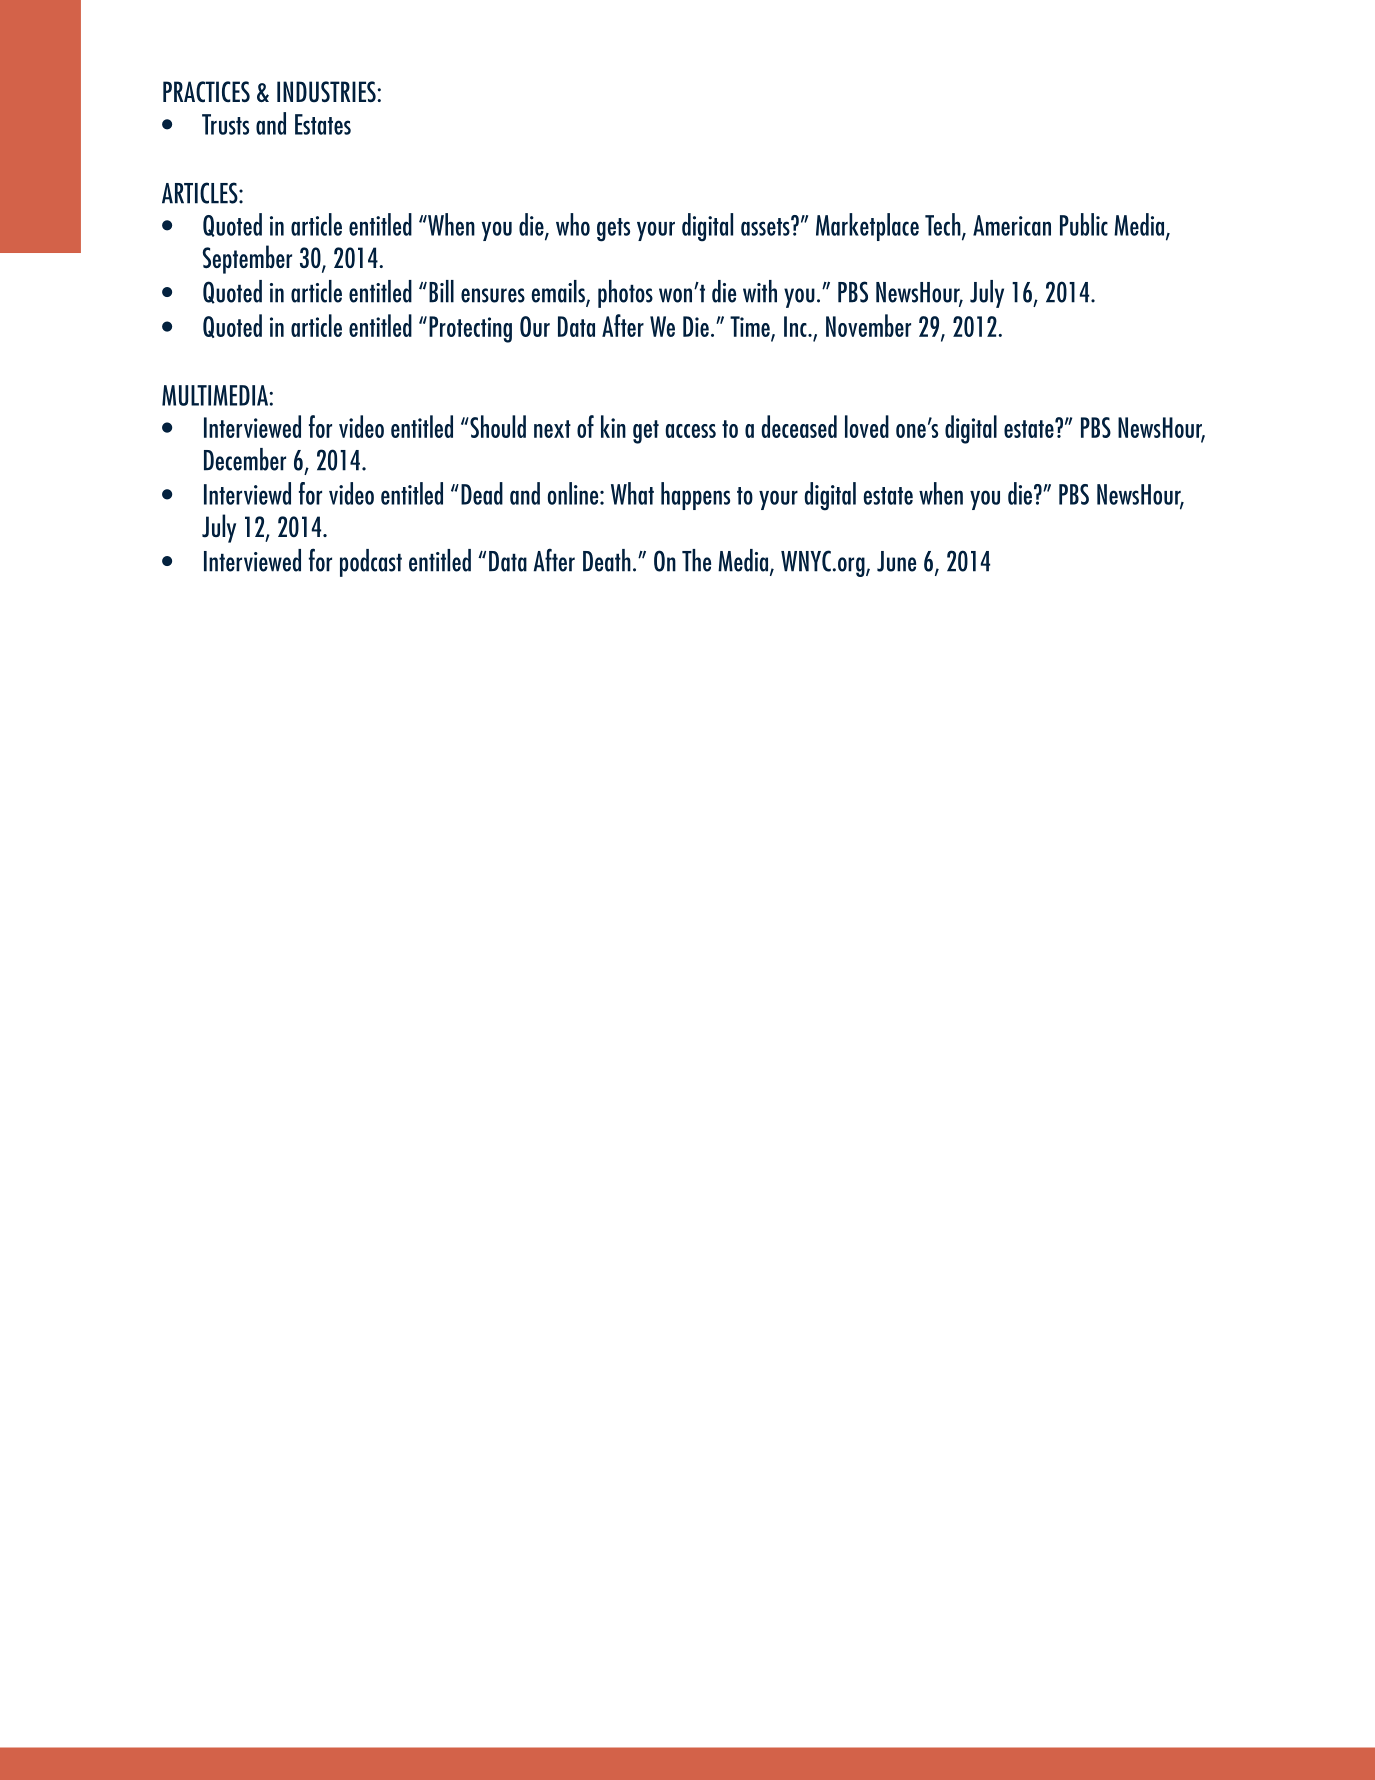 The height and width of the image is (1780, 1375). I want to click on loved, so click(867, 426).
